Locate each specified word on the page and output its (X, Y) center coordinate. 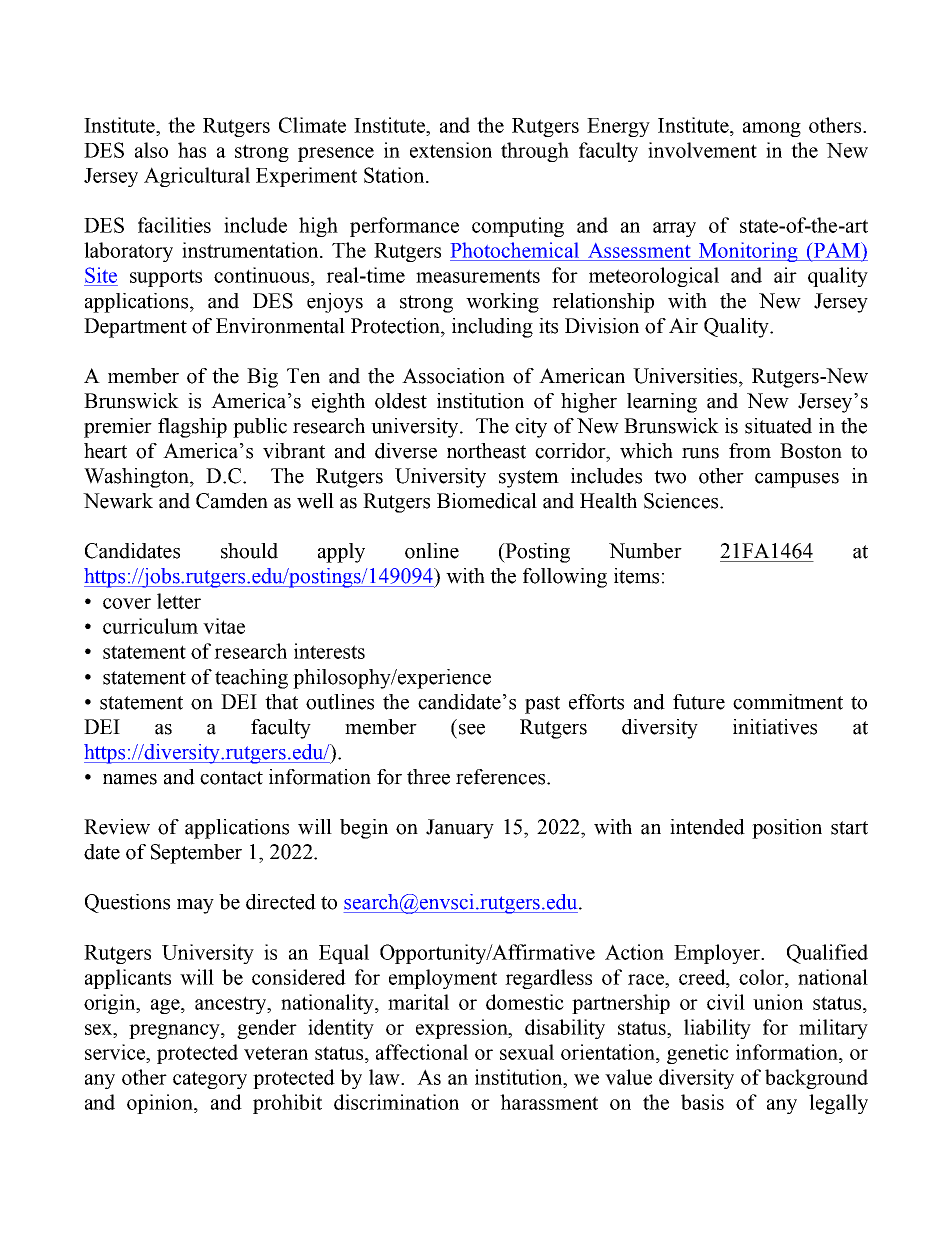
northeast (486, 451)
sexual (527, 1052)
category (210, 1080)
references (502, 777)
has (192, 150)
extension (451, 150)
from (750, 451)
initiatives (775, 727)
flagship (192, 428)
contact (231, 778)
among (772, 129)
